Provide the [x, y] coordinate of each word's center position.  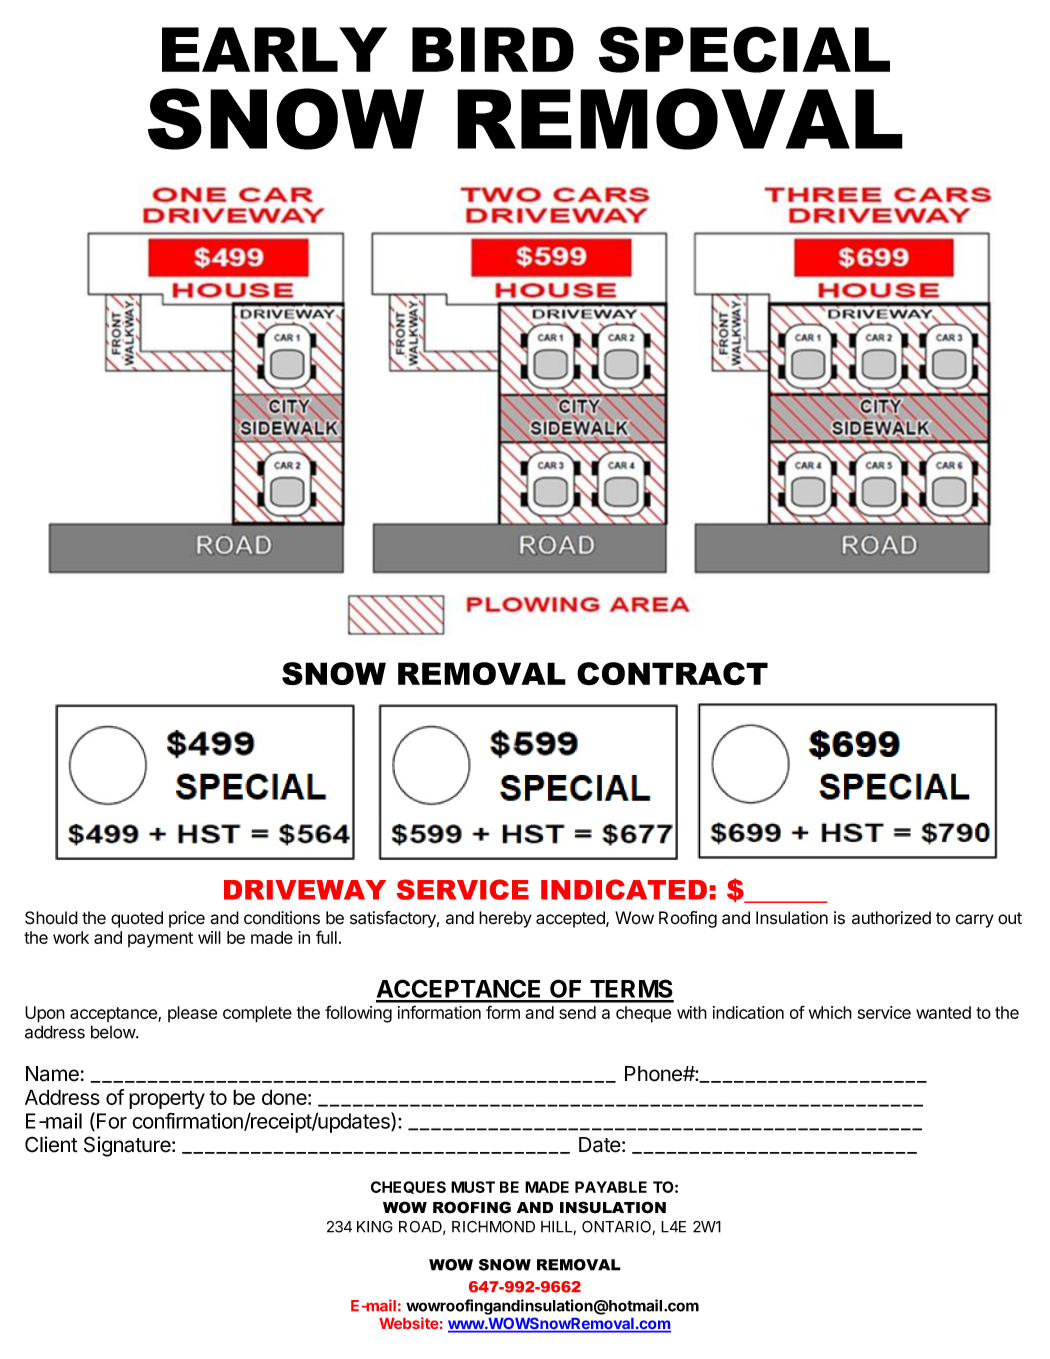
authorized [891, 918]
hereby [505, 919]
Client [51, 1144]
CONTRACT [672, 674]
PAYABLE [611, 1187]
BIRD [493, 49]
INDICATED [624, 889]
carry [975, 921]
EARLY [274, 49]
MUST [473, 1187]
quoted [137, 919]
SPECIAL [744, 49]
